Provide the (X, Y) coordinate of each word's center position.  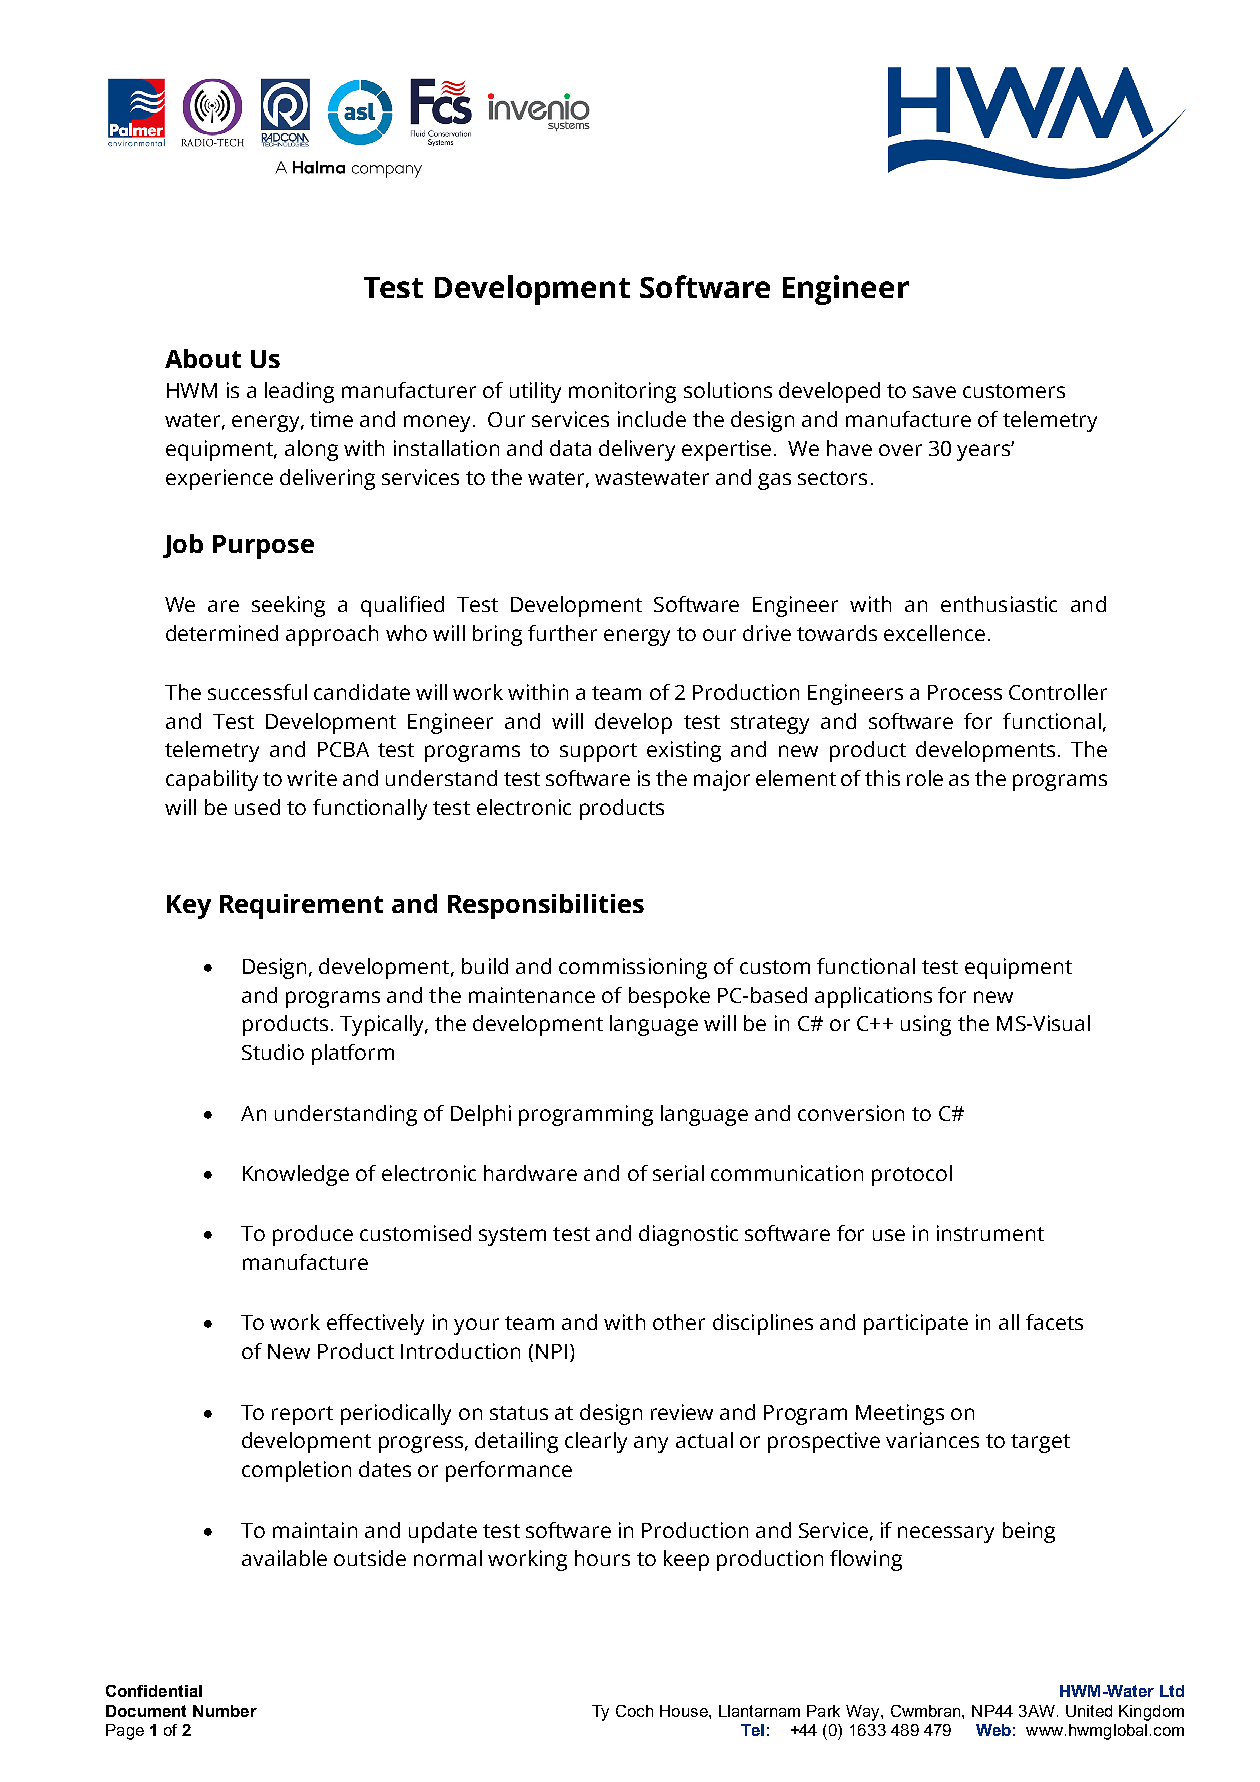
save (934, 392)
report (302, 1415)
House (685, 1711)
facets (1054, 1322)
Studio (273, 1052)
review (682, 1412)
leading (299, 392)
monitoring (622, 392)
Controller (1058, 692)
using (926, 1025)
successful (257, 692)
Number (225, 1711)
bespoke (669, 997)
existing (684, 751)
